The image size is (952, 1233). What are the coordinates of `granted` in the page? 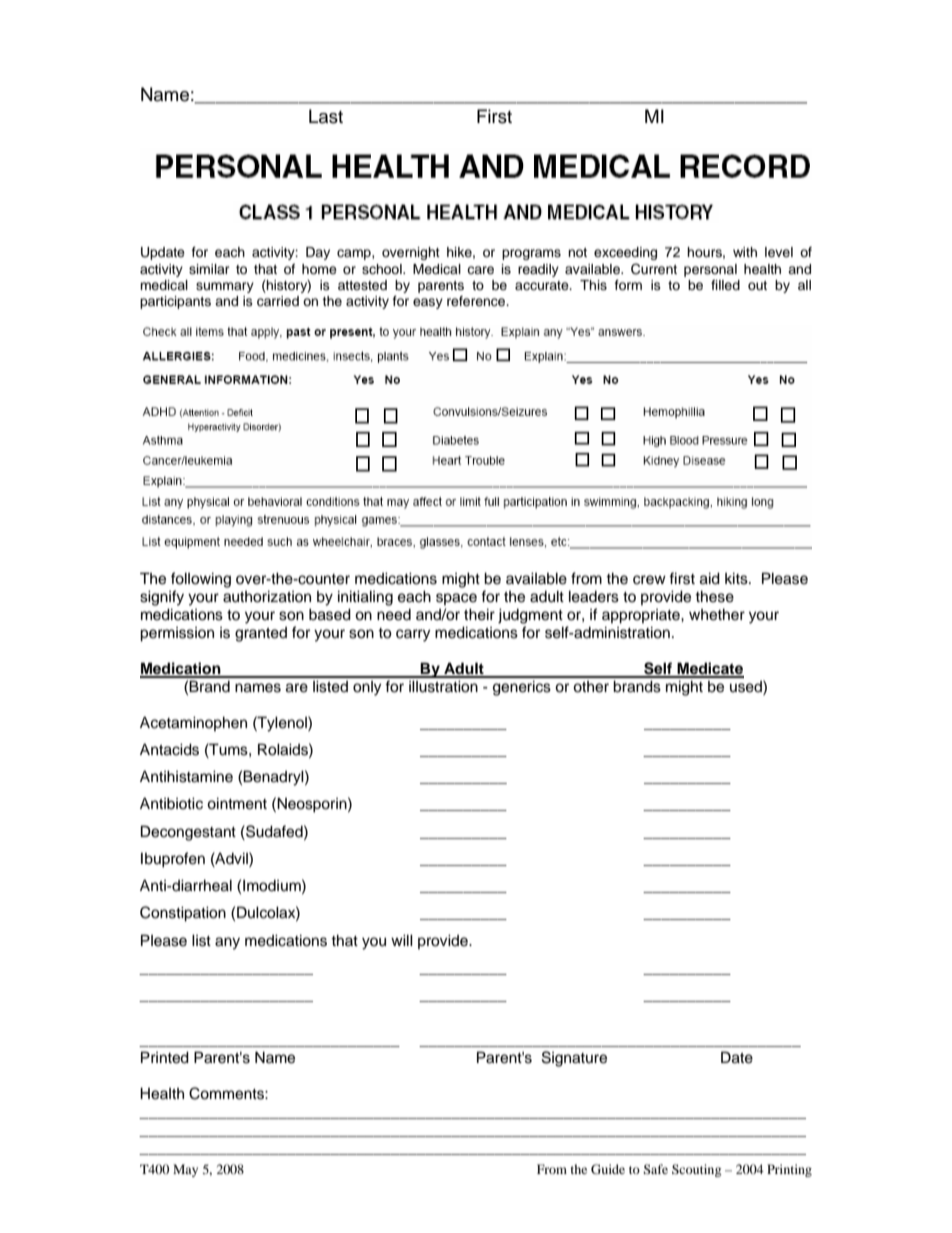 It's located at (261, 634).
